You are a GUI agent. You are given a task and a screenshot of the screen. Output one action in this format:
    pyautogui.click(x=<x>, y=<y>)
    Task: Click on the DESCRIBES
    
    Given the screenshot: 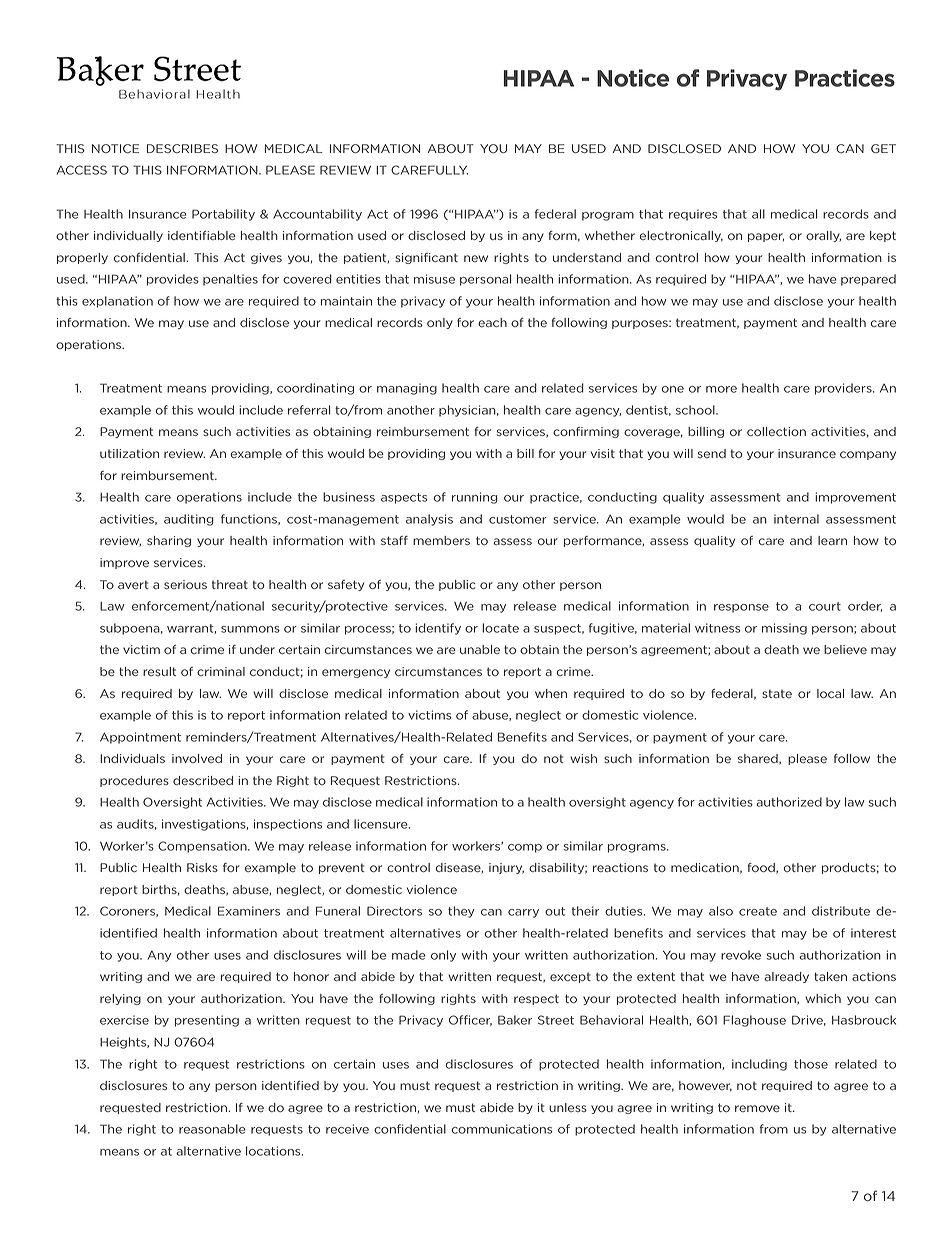 What is the action you would take?
    pyautogui.click(x=182, y=148)
